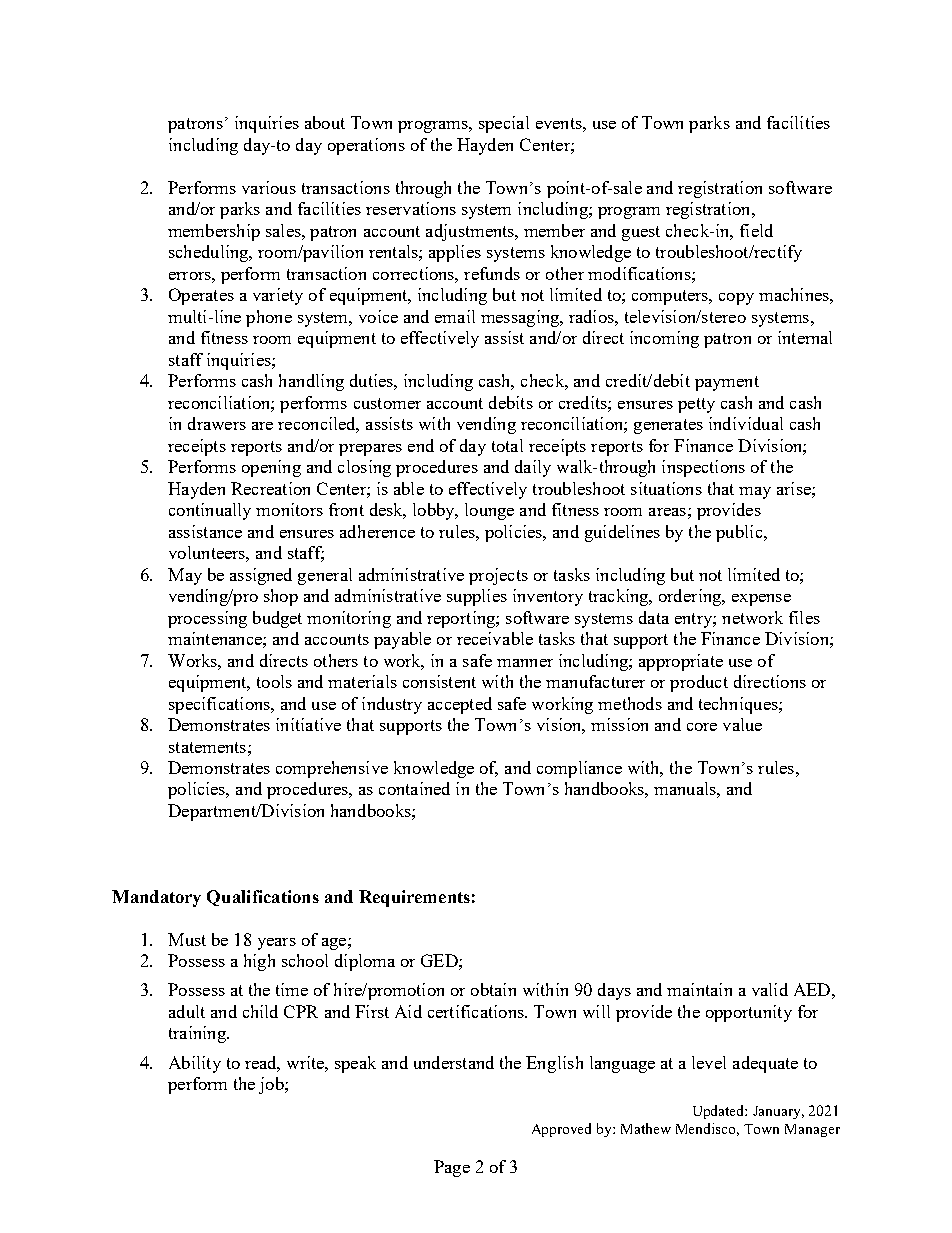 The image size is (952, 1233). What do you see at coordinates (269, 187) in the document?
I see `various` at bounding box center [269, 187].
